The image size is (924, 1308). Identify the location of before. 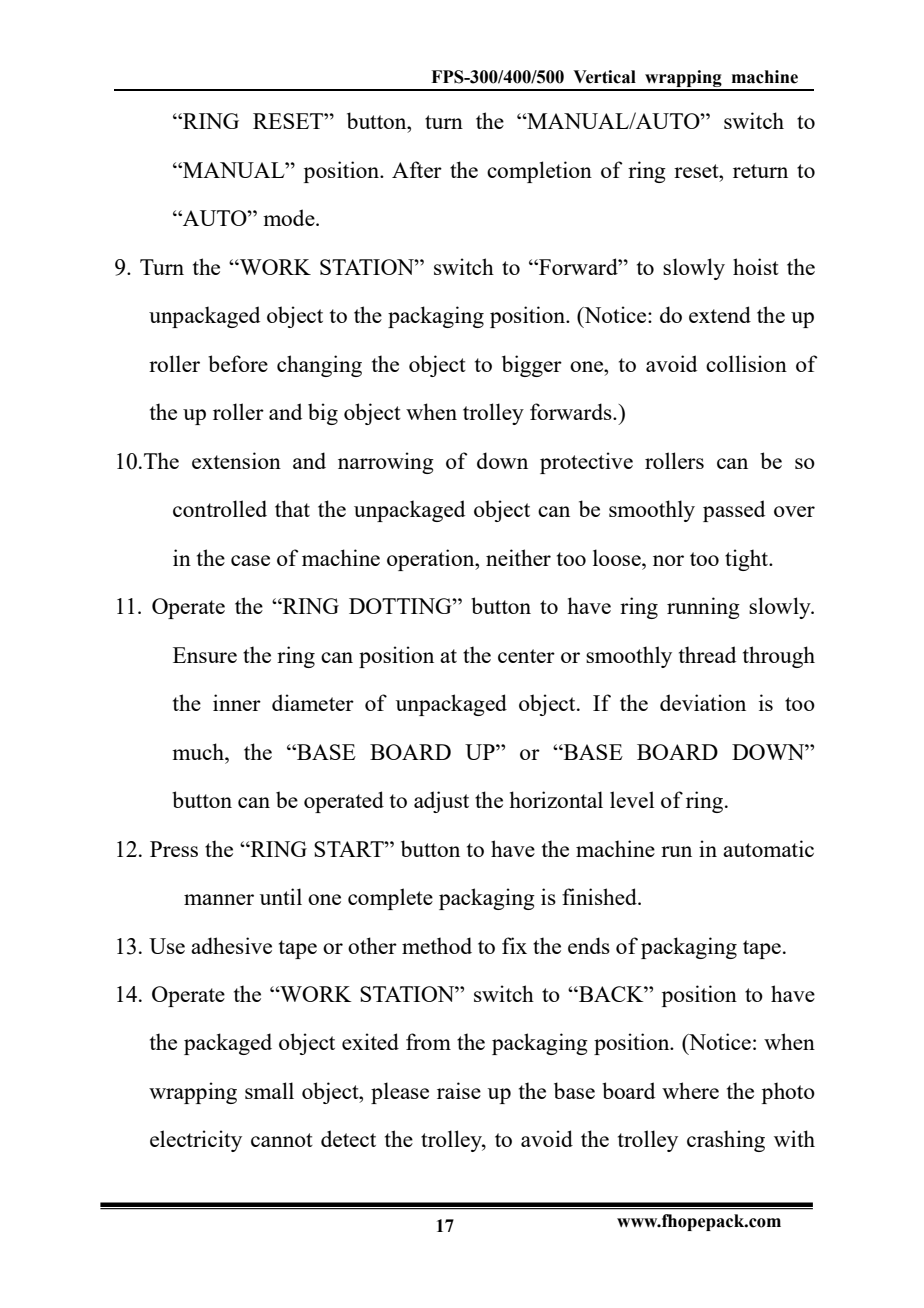
(238, 363).
